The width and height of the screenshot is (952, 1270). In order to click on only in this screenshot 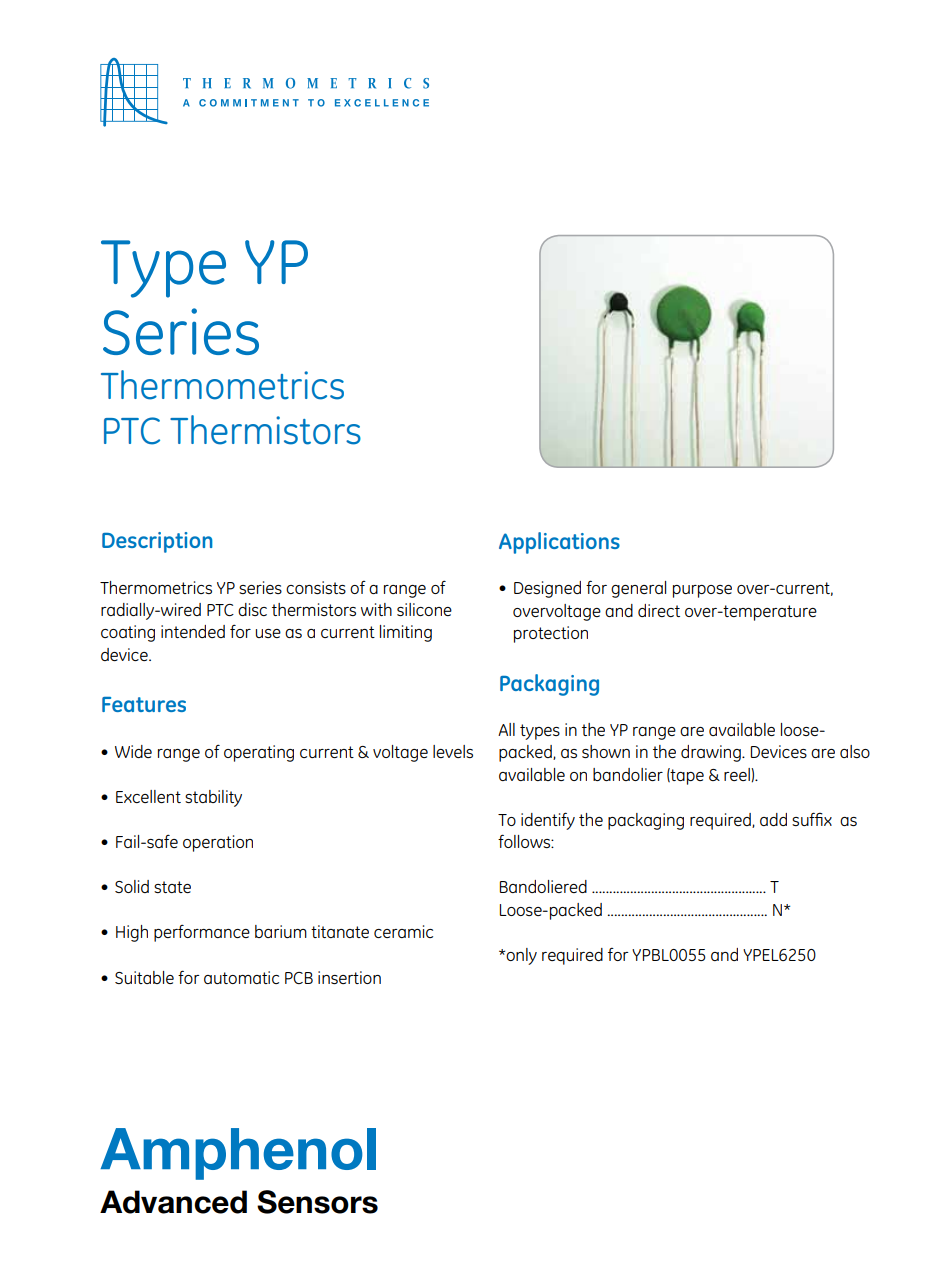, I will do `click(520, 956)`.
